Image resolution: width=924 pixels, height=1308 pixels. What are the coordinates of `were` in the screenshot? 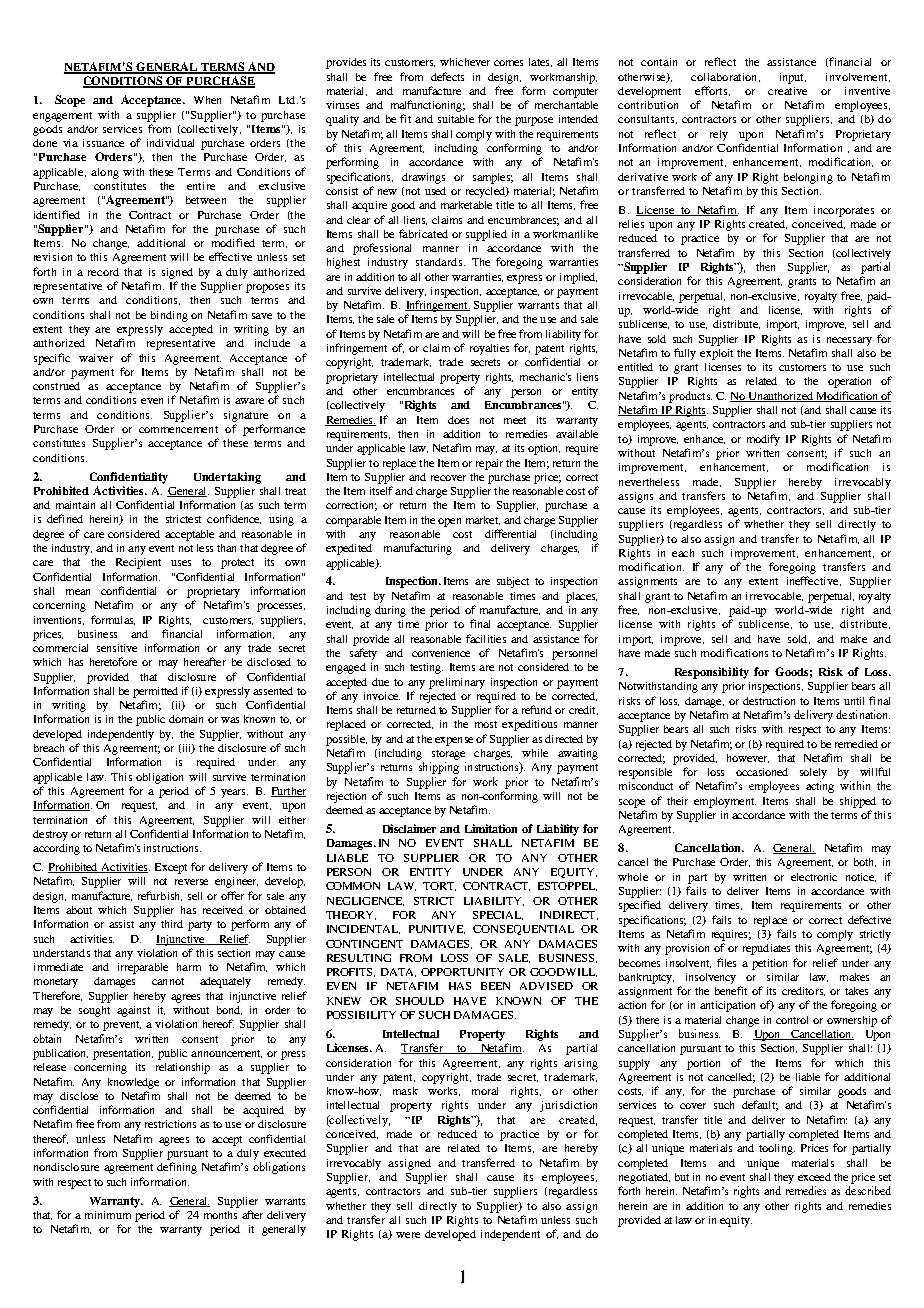 It's located at (408, 1235).
